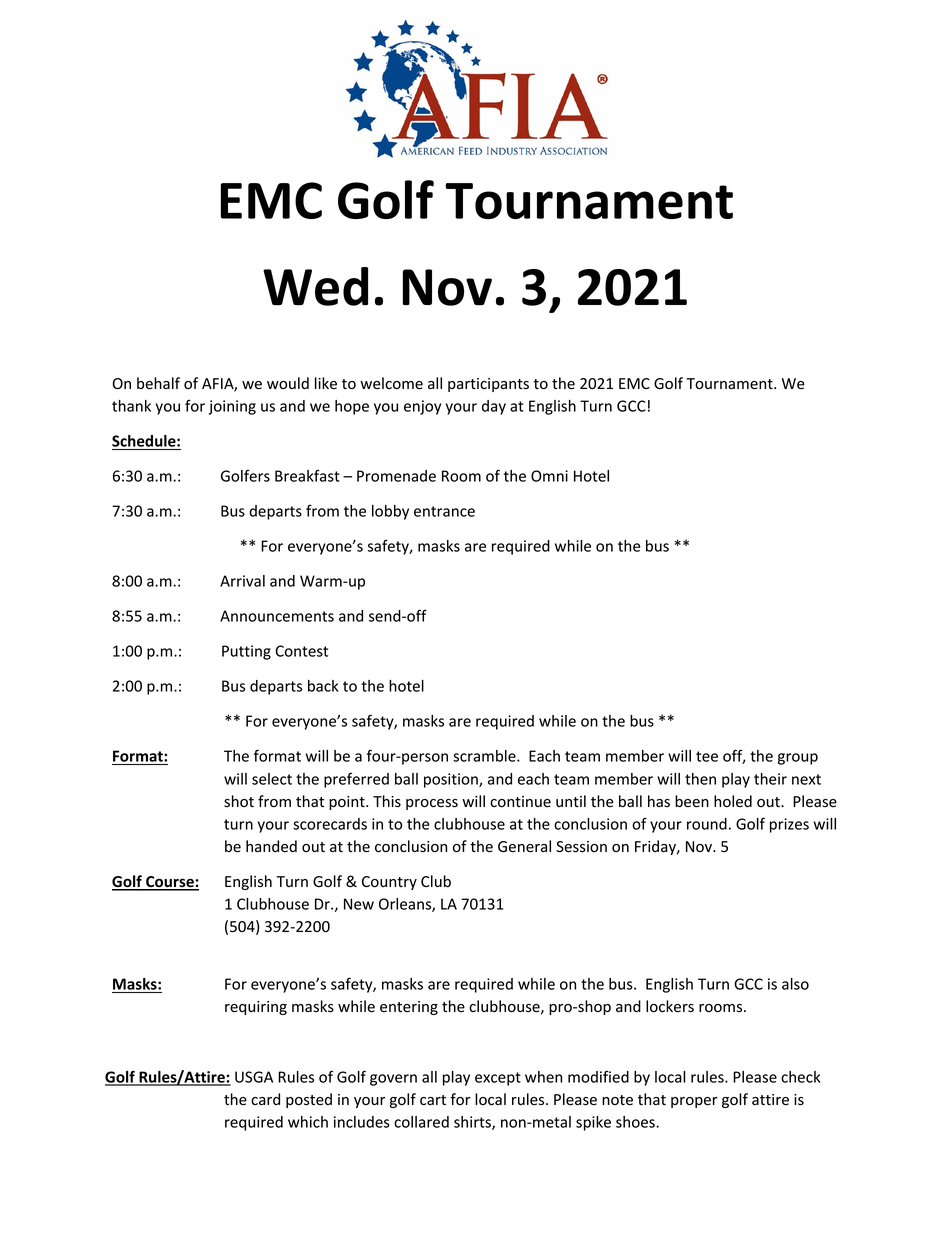 The height and width of the screenshot is (1233, 952). I want to click on participants, so click(488, 385).
